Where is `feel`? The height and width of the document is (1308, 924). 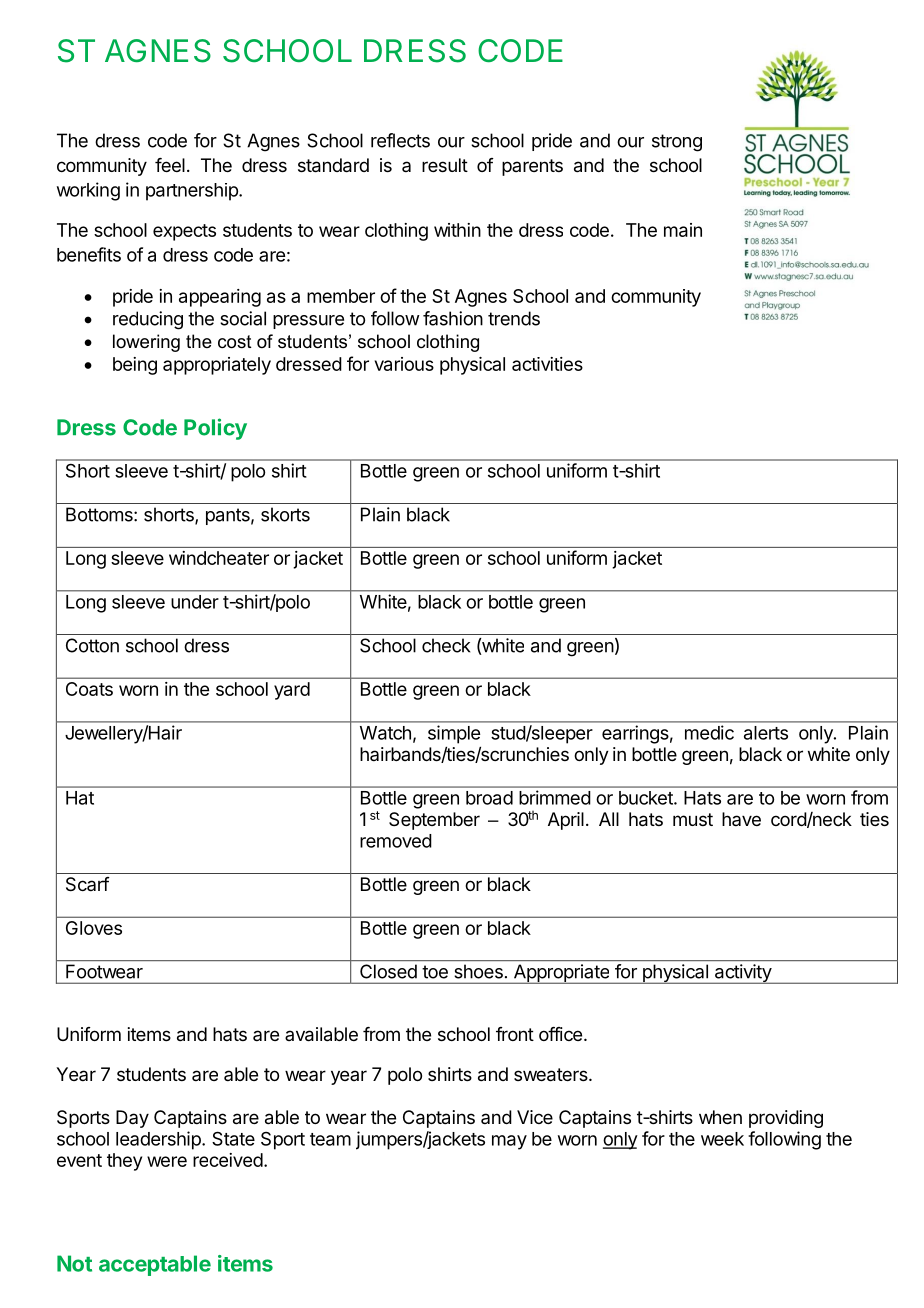 feel is located at coordinates (170, 165).
